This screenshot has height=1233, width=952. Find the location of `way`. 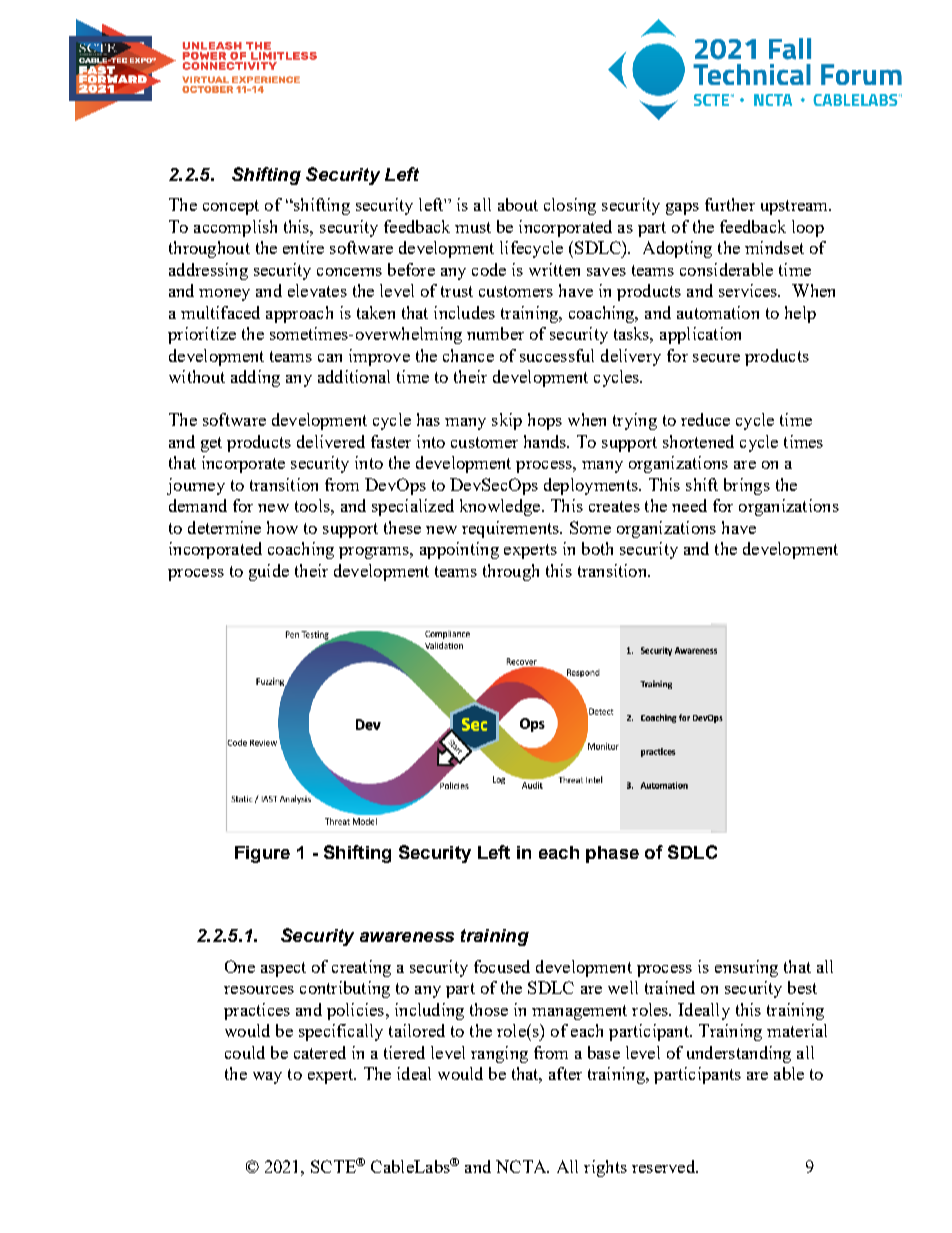

way is located at coordinates (267, 1078).
